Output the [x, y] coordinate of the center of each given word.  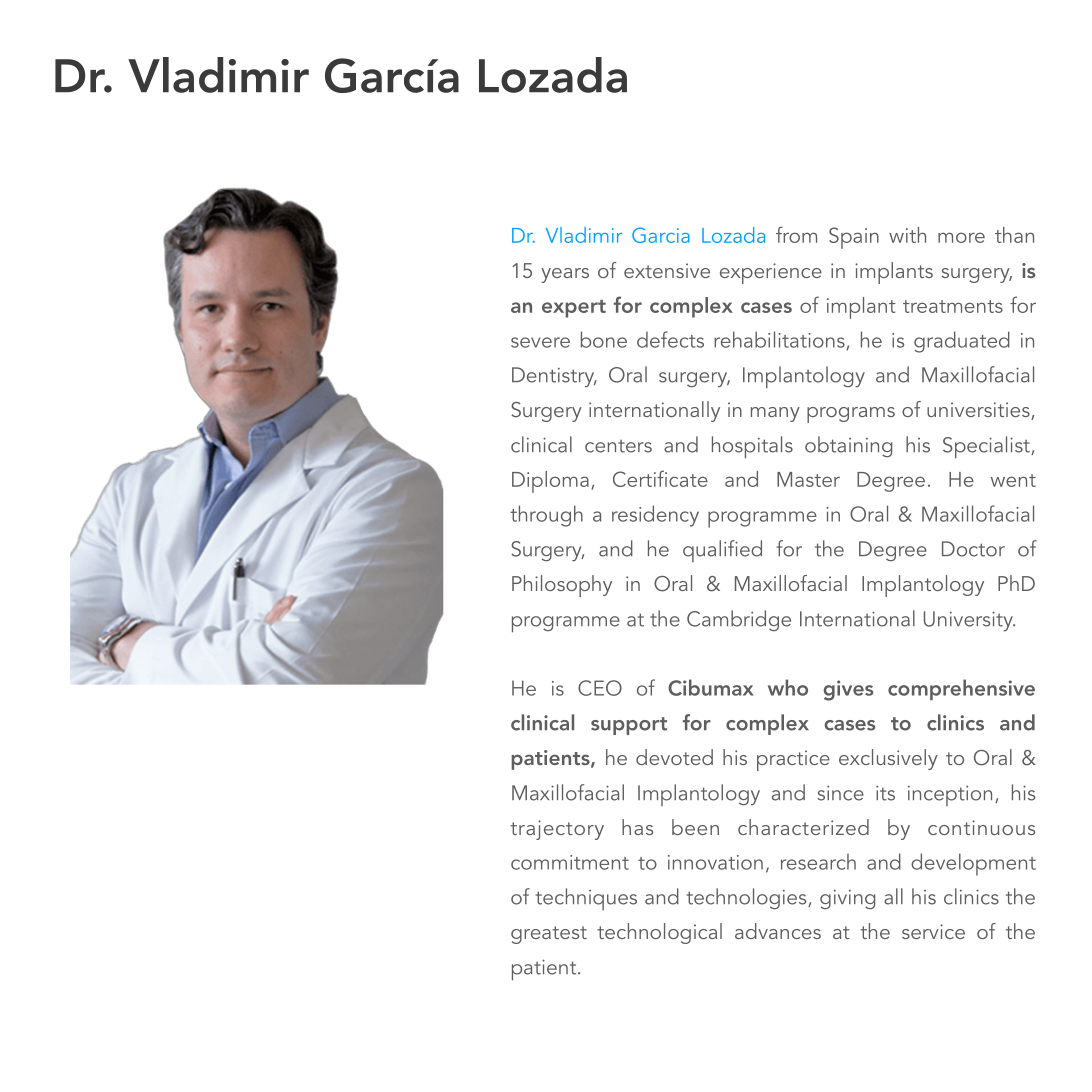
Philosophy [562, 586]
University [969, 621]
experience [771, 273]
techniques [586, 899]
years [565, 275]
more [961, 237]
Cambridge [739, 620]
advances [778, 931]
